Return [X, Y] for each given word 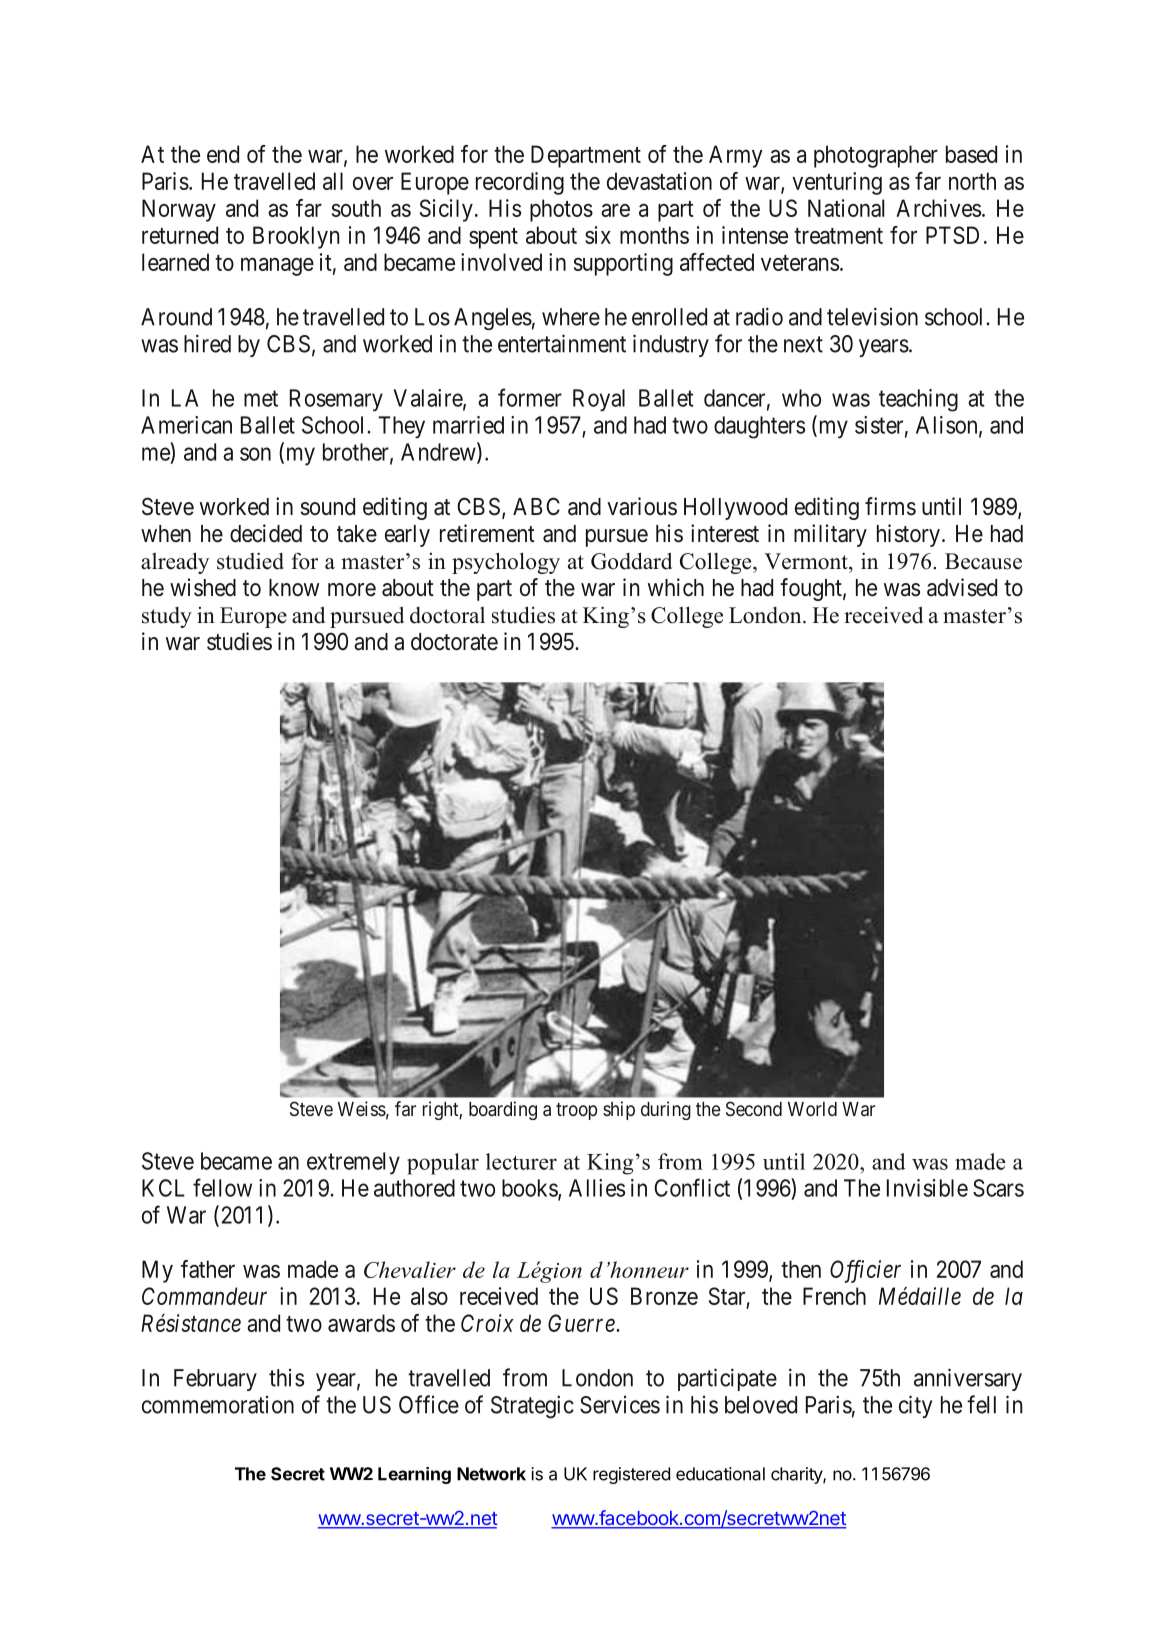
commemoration [218, 1405]
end [223, 154]
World [812, 1109]
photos [561, 210]
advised [962, 587]
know [294, 588]
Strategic [532, 1407]
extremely [353, 1163]
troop [576, 1111]
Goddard [631, 561]
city [915, 1406]
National [846, 208]
